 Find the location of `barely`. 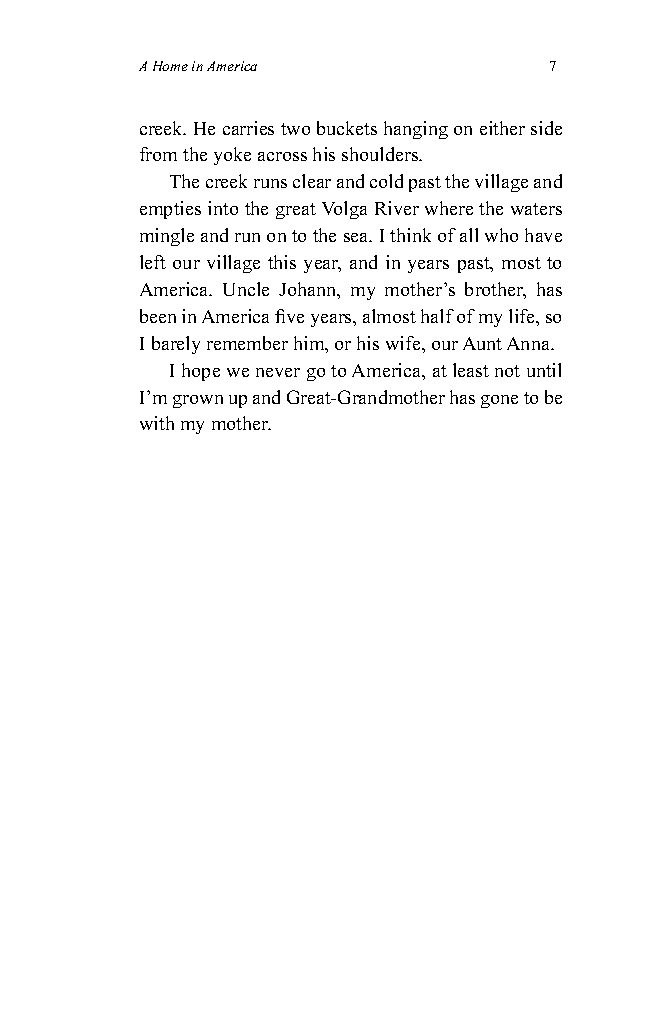

barely is located at coordinates (176, 345).
